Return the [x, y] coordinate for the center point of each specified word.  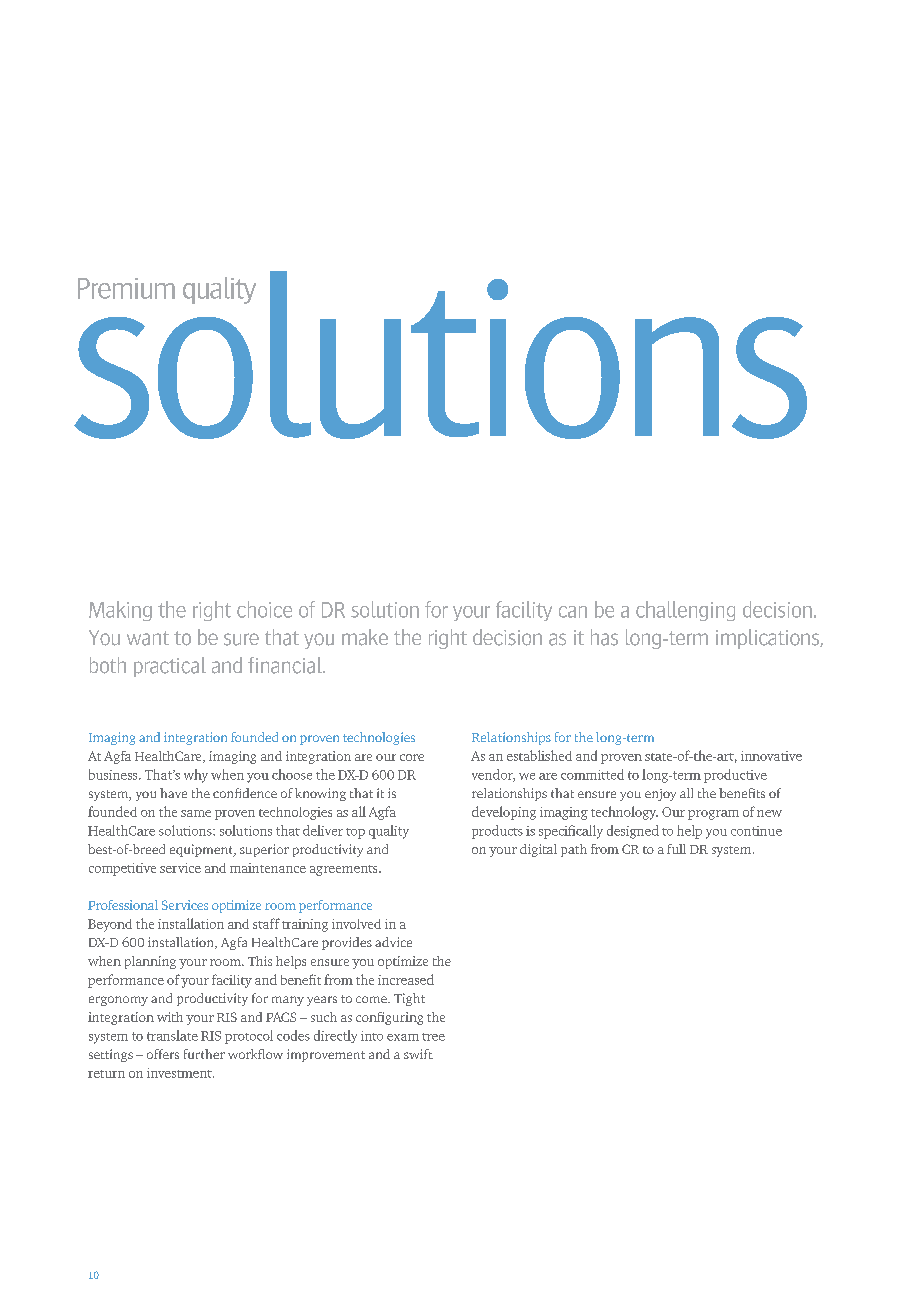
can [573, 612]
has [604, 637]
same [196, 813]
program [713, 815]
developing [504, 813]
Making [120, 611]
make [365, 637]
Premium [126, 288]
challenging [685, 611]
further [204, 1054]
